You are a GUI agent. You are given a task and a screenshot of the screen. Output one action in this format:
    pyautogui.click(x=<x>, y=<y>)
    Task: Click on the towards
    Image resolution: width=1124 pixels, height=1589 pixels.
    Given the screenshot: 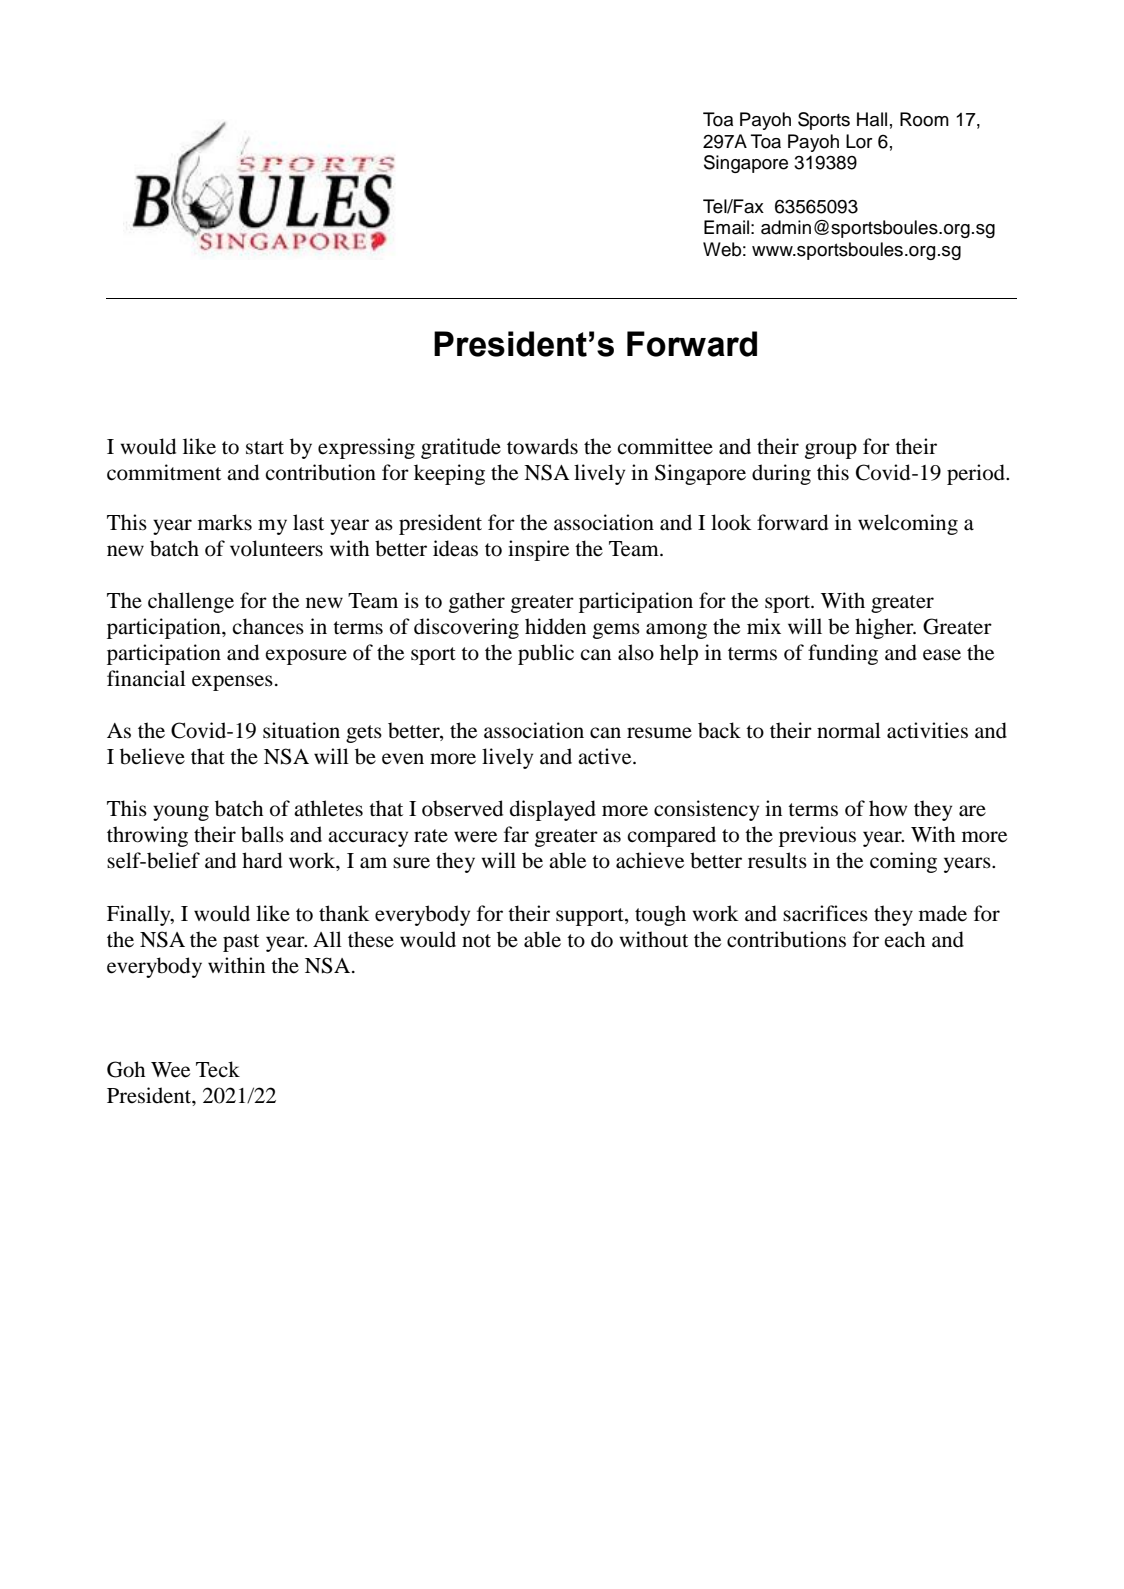 What is the action you would take?
    pyautogui.click(x=542, y=446)
